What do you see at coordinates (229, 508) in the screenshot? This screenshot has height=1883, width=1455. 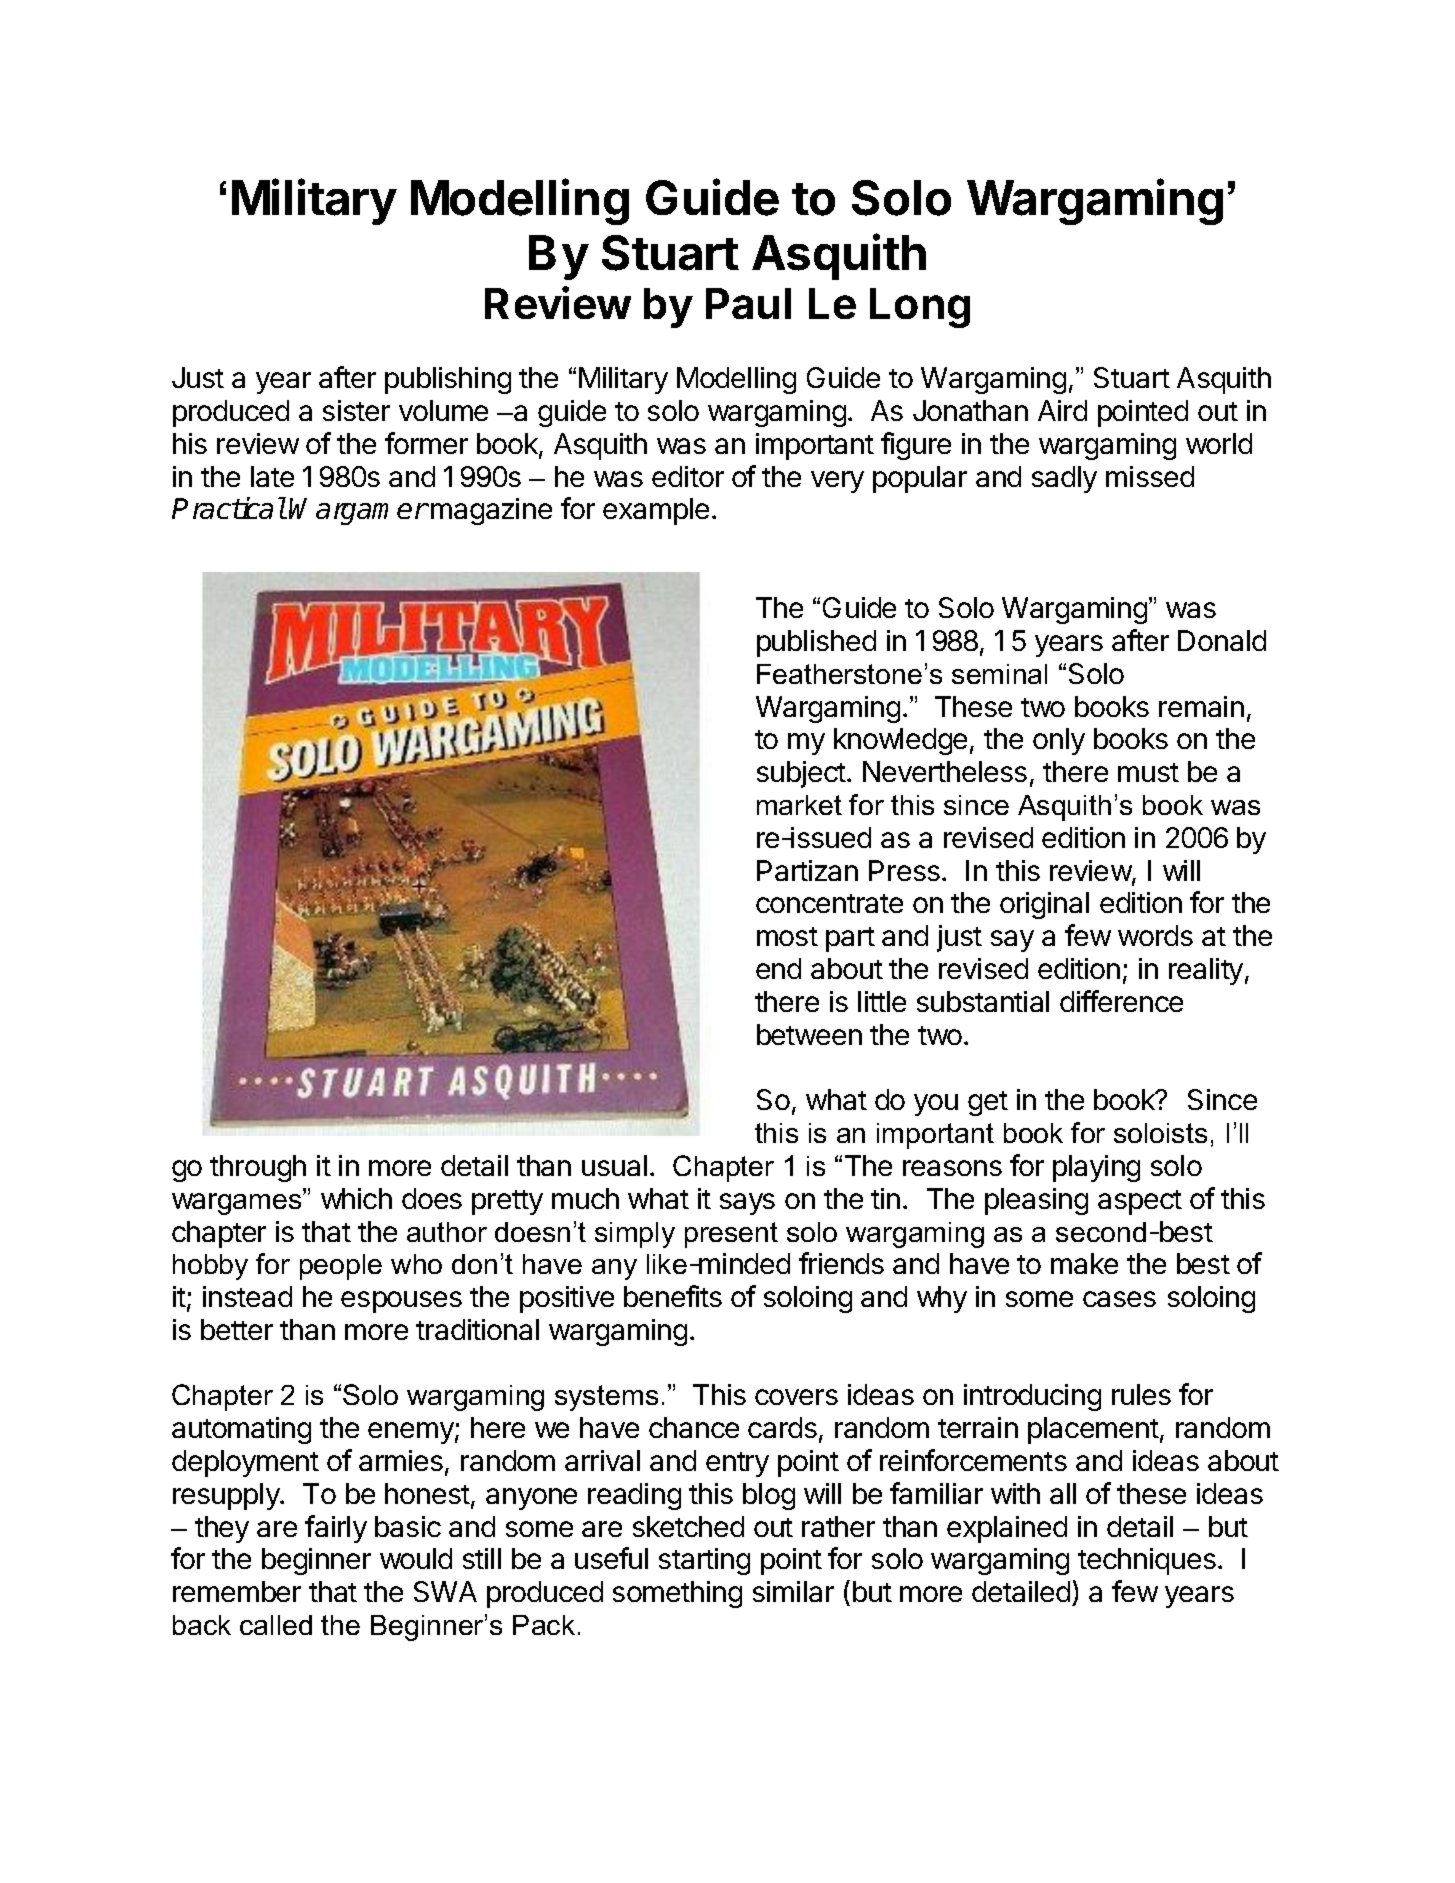 I see `Practical` at bounding box center [229, 508].
